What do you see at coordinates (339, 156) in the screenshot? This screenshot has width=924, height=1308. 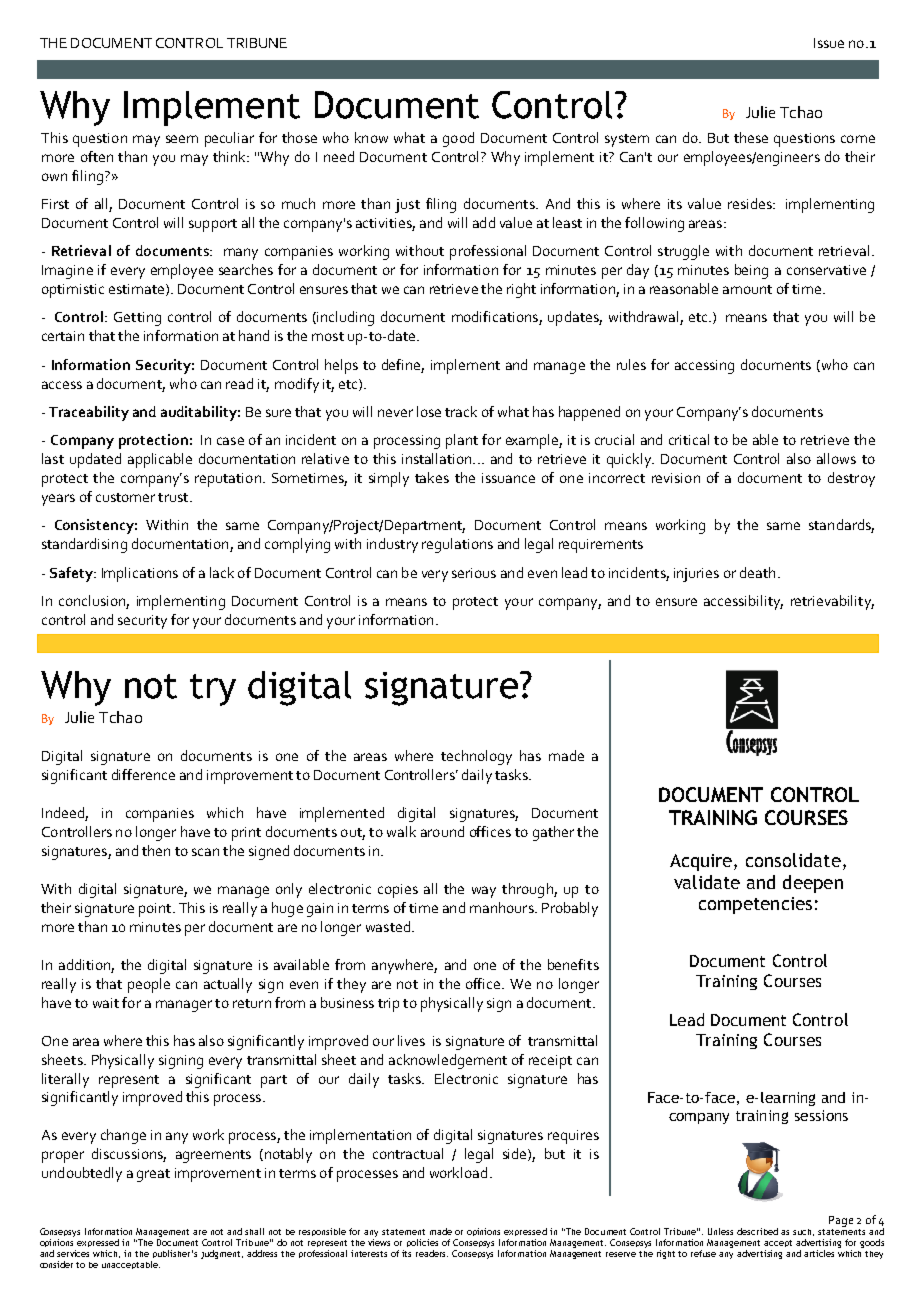 I see `need` at bounding box center [339, 156].
